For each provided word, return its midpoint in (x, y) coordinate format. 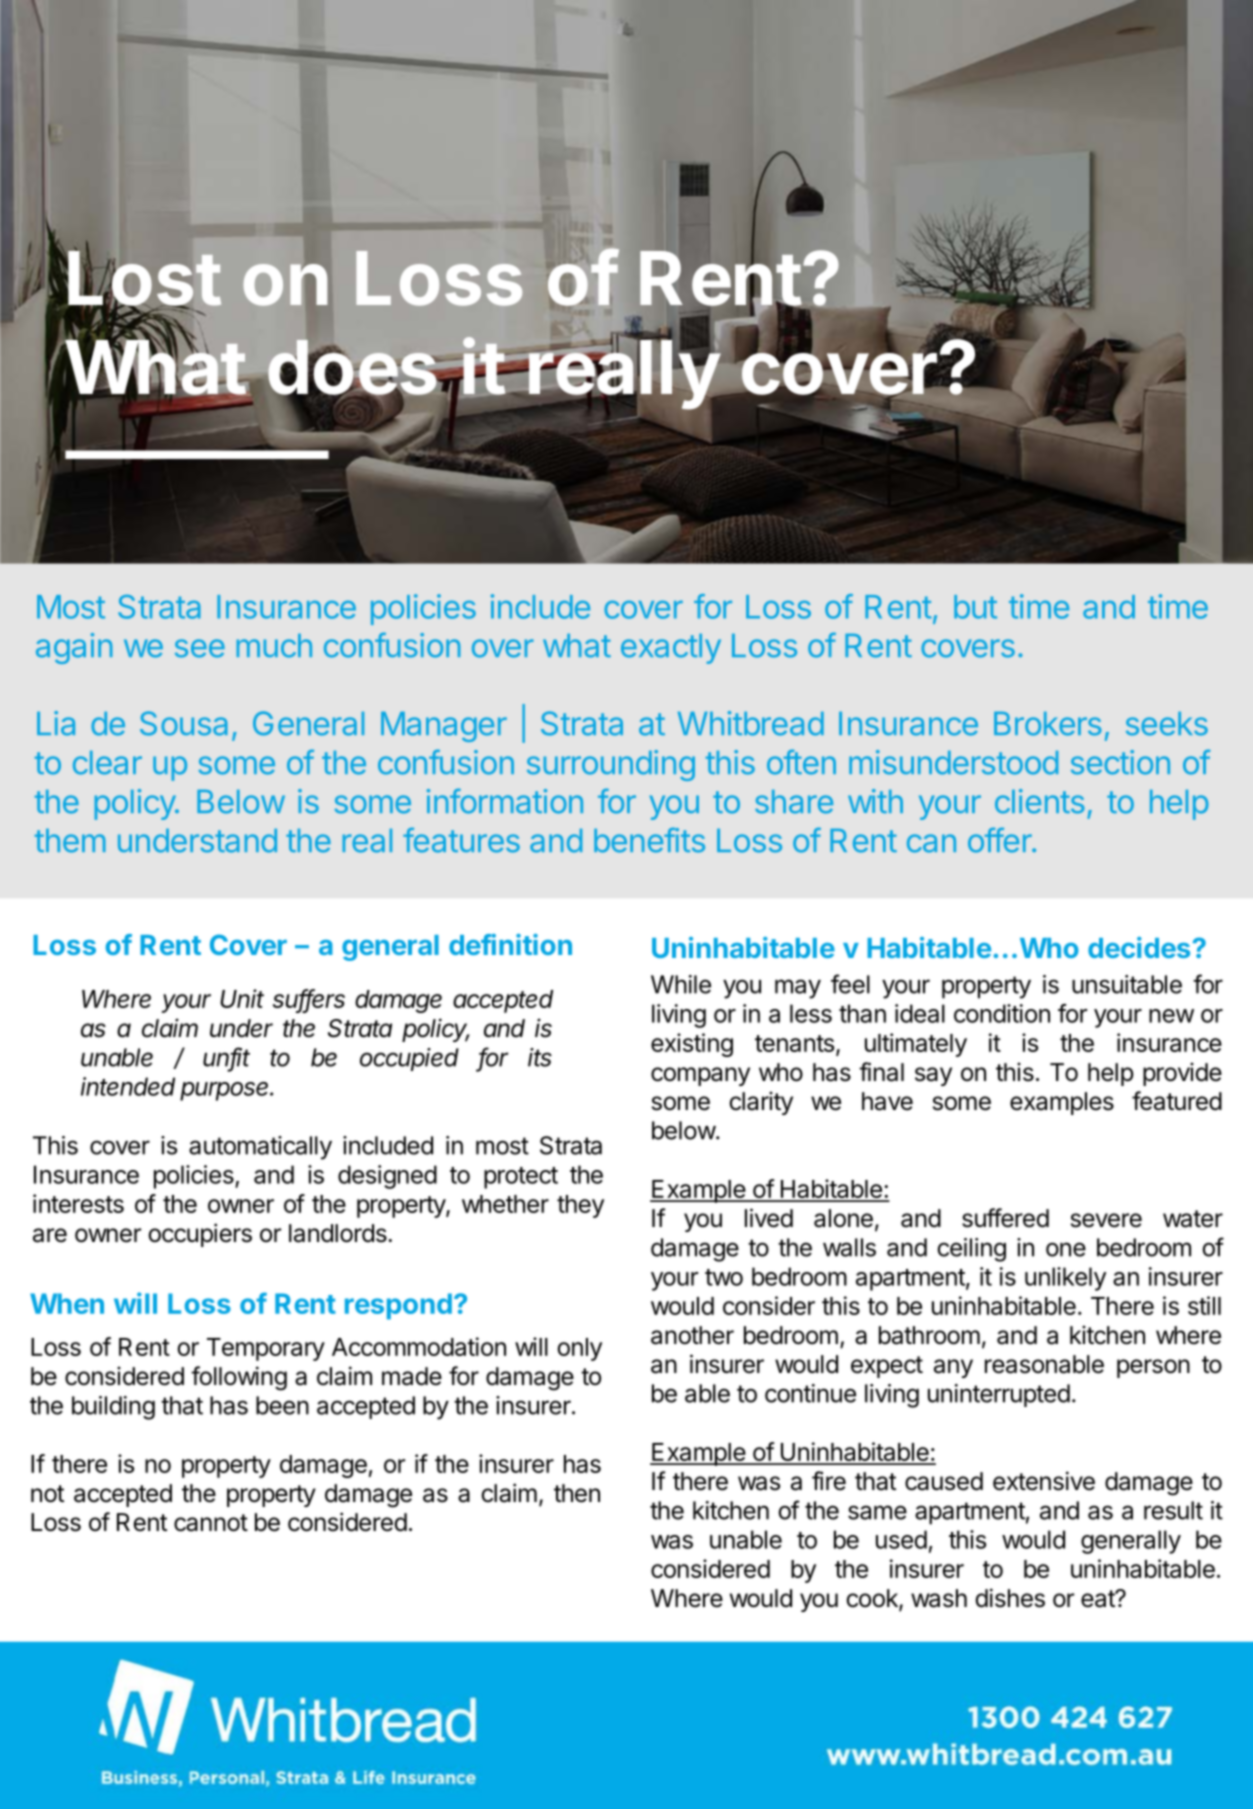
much (274, 646)
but (975, 607)
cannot (211, 1523)
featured (1177, 1101)
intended (128, 1086)
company (700, 1076)
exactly (671, 649)
